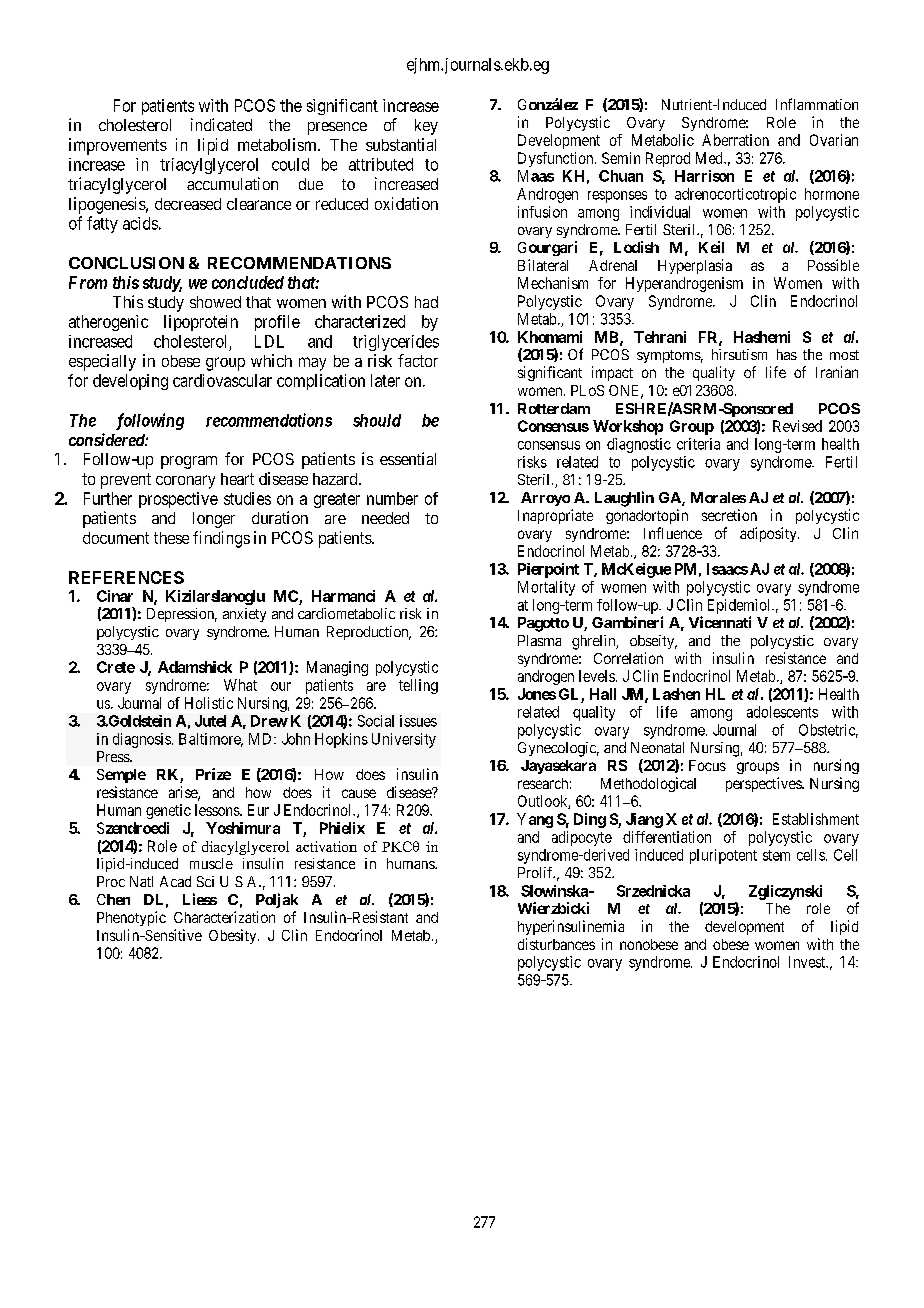 This screenshot has height=1308, width=924. Describe the element at coordinates (418, 721) in the screenshot. I see `issues` at that location.
